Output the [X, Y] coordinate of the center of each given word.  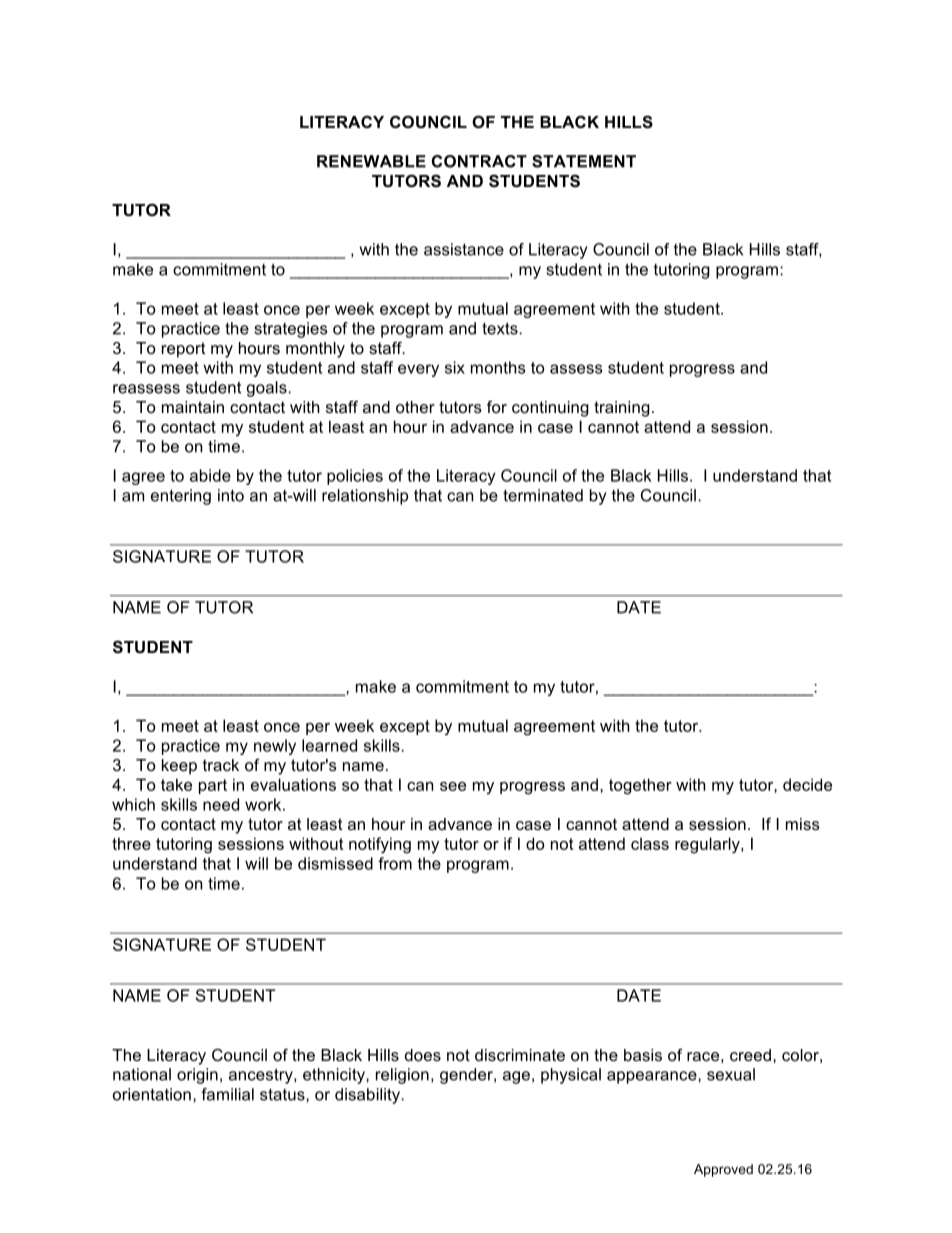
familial [227, 1094]
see [453, 786]
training [622, 409]
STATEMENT [584, 161]
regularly [708, 845]
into [231, 495]
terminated [543, 495]
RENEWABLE [371, 161]
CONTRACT [479, 161]
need [221, 804]
